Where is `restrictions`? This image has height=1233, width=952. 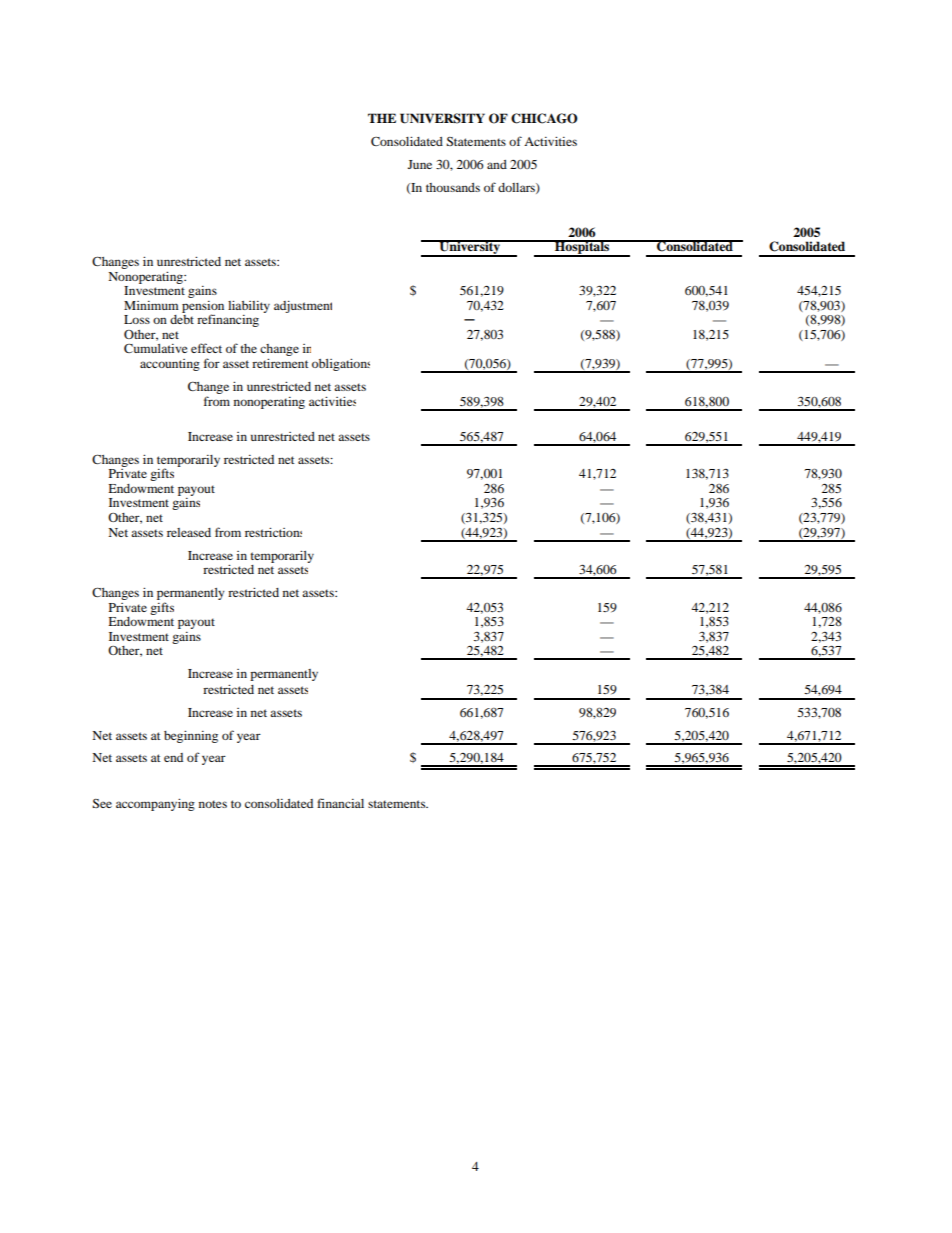 restrictions is located at coordinates (273, 532).
